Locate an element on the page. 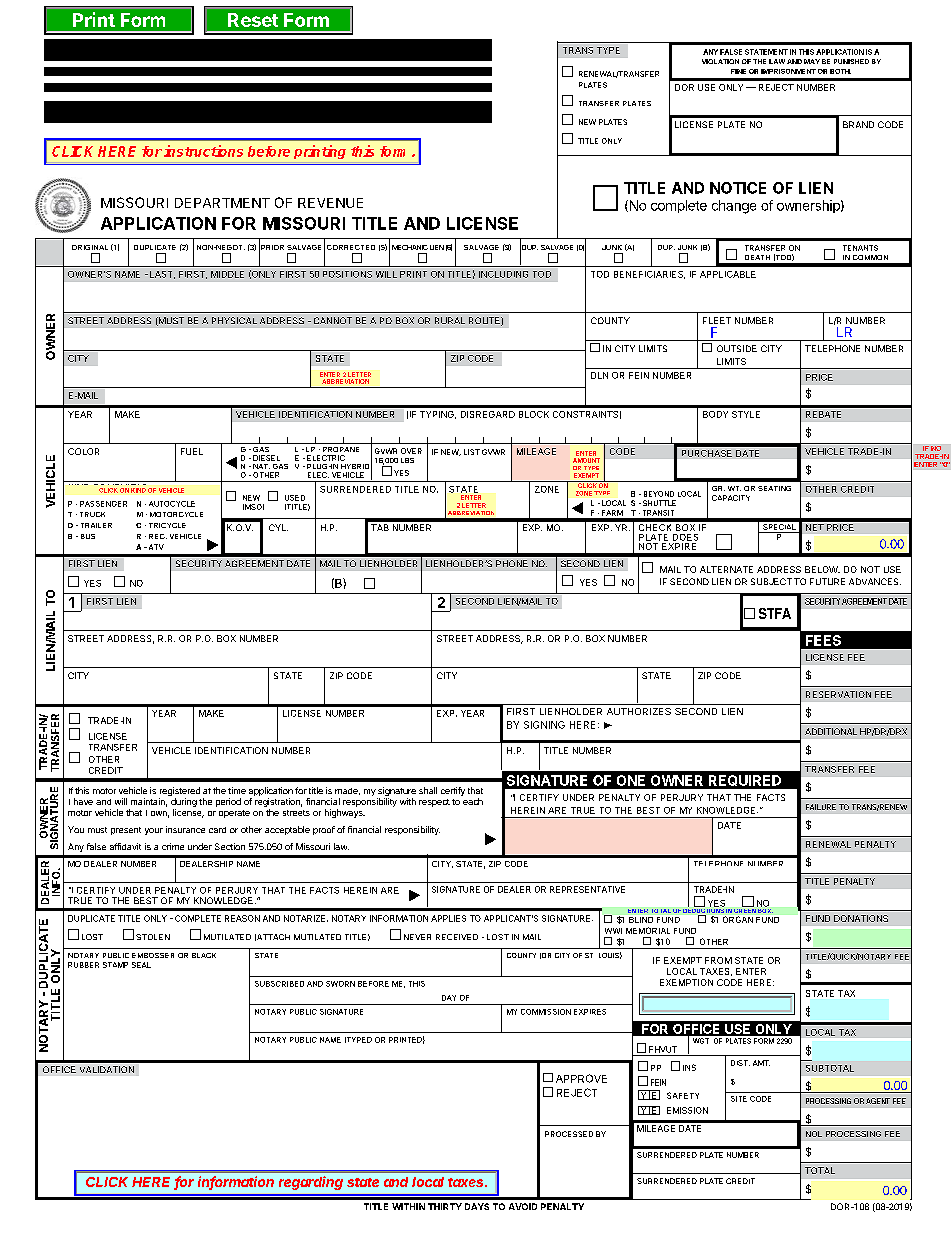 This document has width=952, height=1233. SIGNING is located at coordinates (544, 725).
